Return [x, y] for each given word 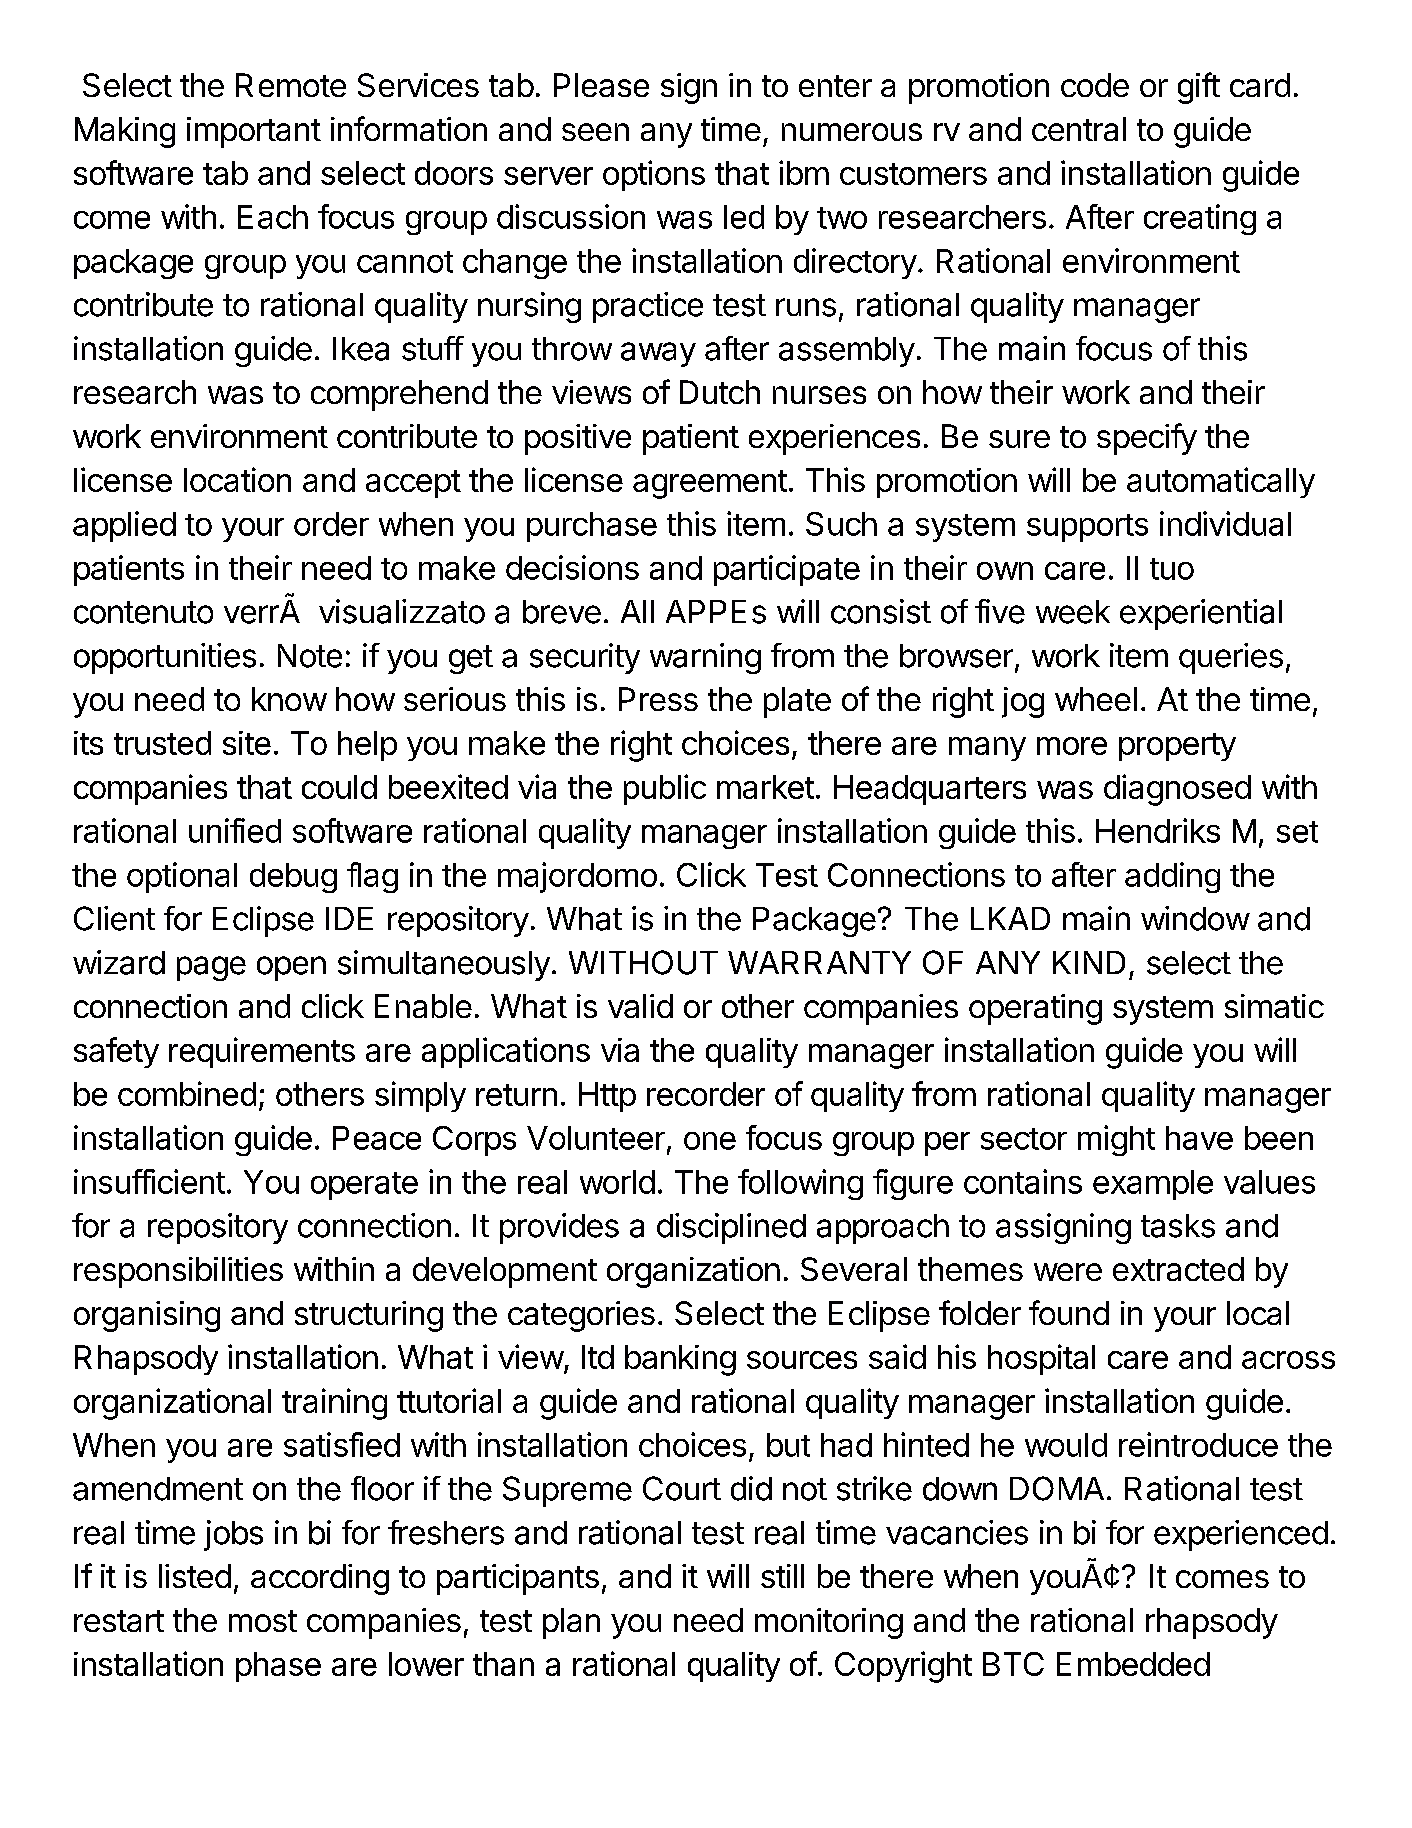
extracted [1178, 1269]
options [654, 175]
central [1079, 129]
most [263, 1621]
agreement [710, 484]
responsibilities [178, 1272]
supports [1087, 528]
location [237, 479]
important [254, 132]
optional [182, 877]
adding [1172, 877]
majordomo [577, 877]
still [782, 1576]
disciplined [731, 1228]
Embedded [1133, 1664]
